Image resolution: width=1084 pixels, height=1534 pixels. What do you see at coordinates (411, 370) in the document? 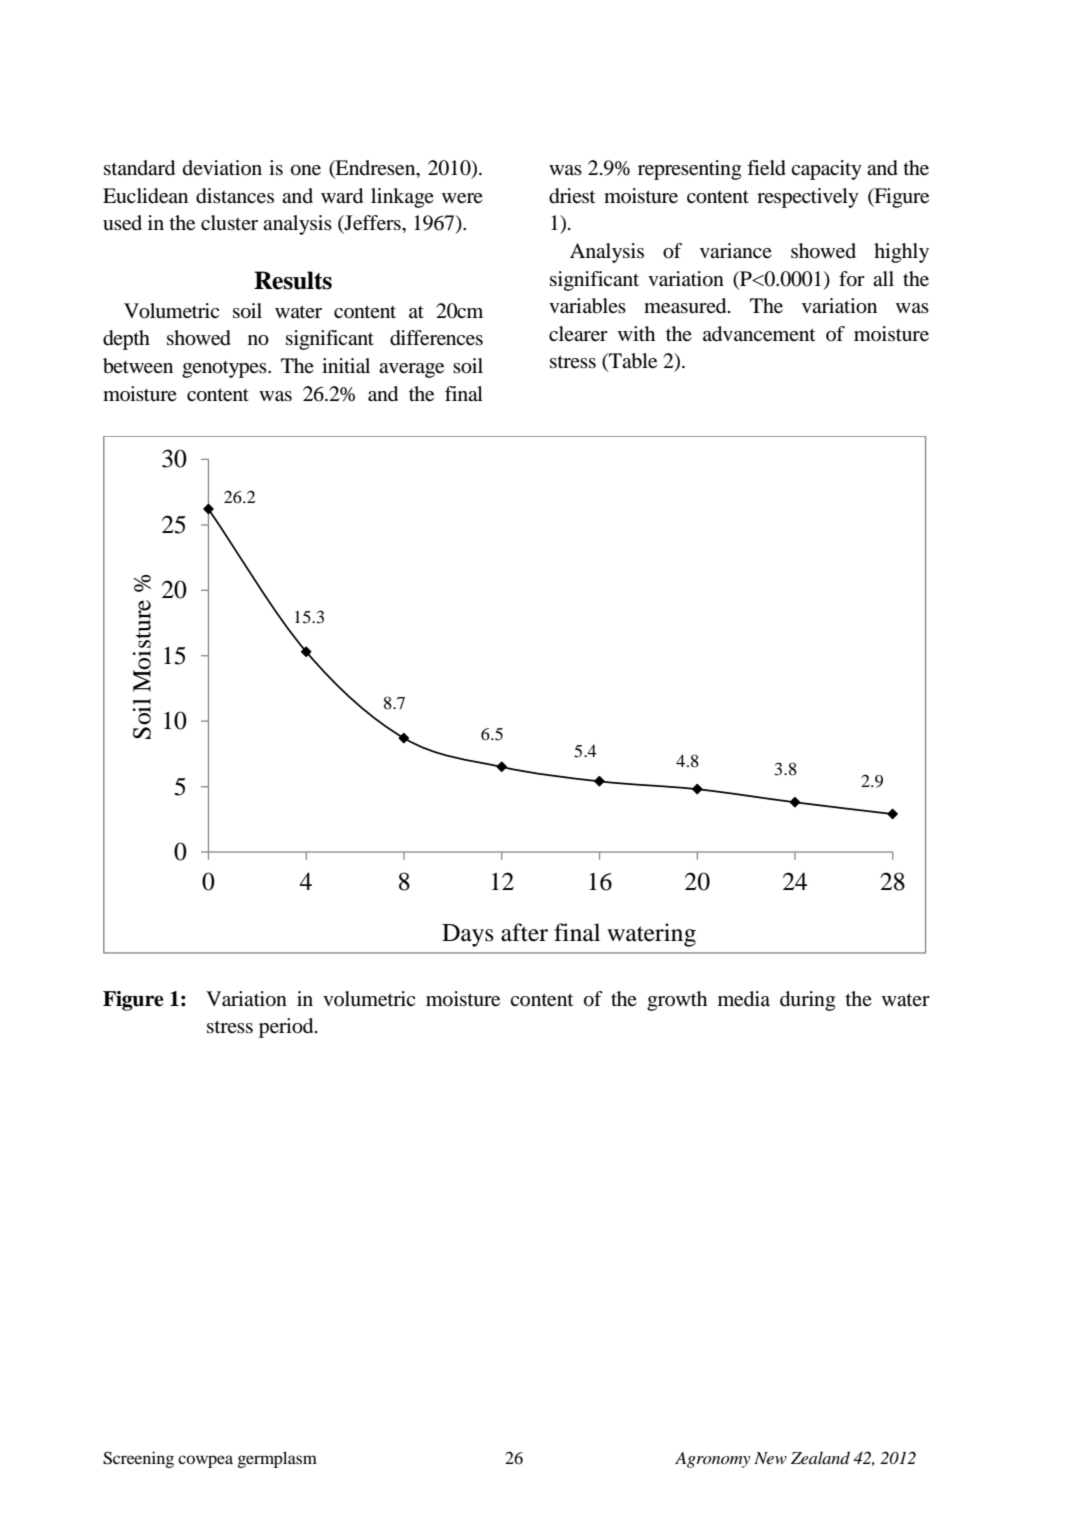
I see `average` at bounding box center [411, 370].
